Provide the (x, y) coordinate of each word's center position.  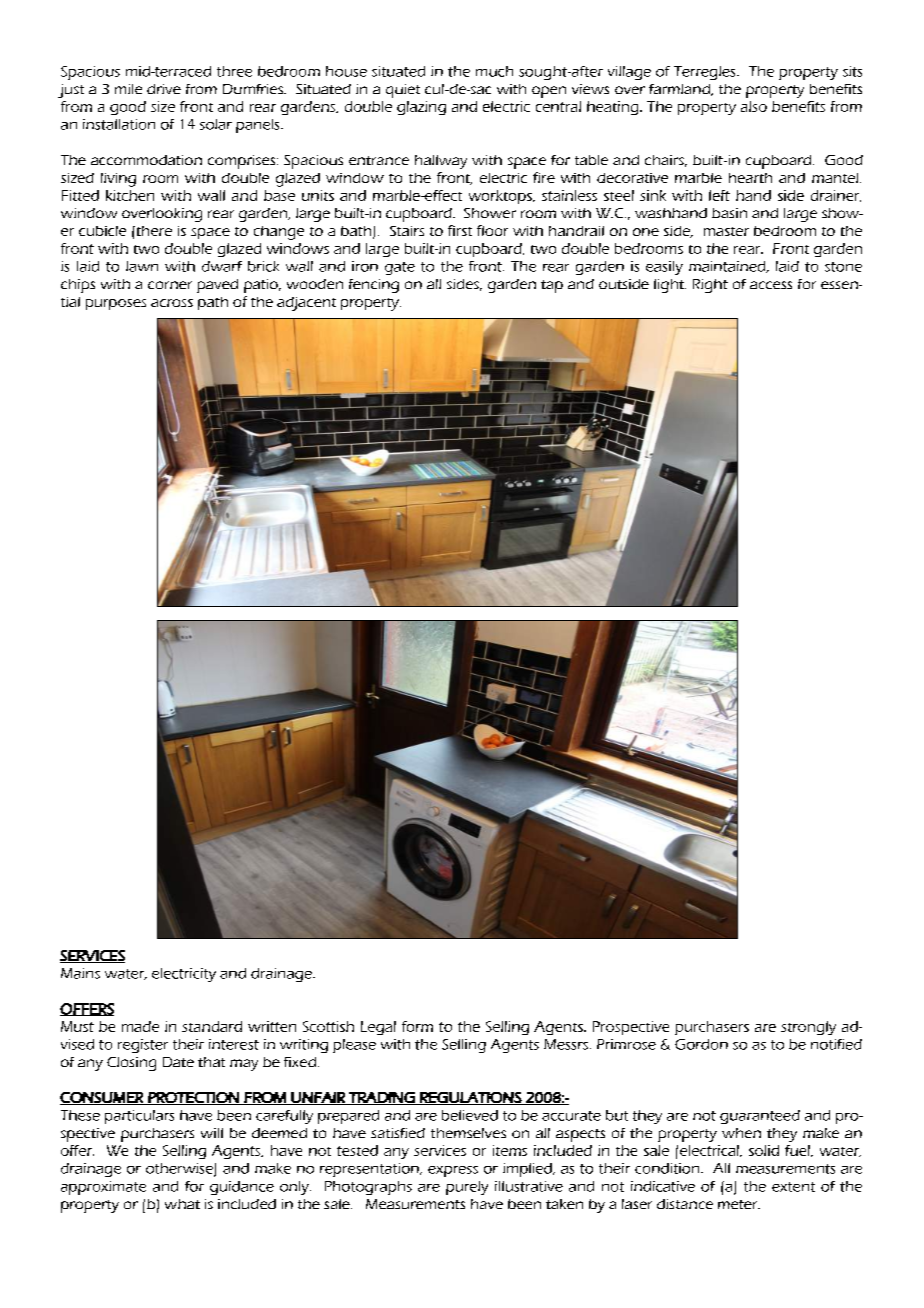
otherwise (180, 1169)
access (771, 285)
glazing (421, 108)
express (453, 1171)
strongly (808, 1028)
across (172, 303)
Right (710, 286)
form (417, 1026)
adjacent (306, 304)
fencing (374, 286)
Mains (80, 973)
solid (764, 1150)
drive (164, 89)
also (754, 106)
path (213, 303)
